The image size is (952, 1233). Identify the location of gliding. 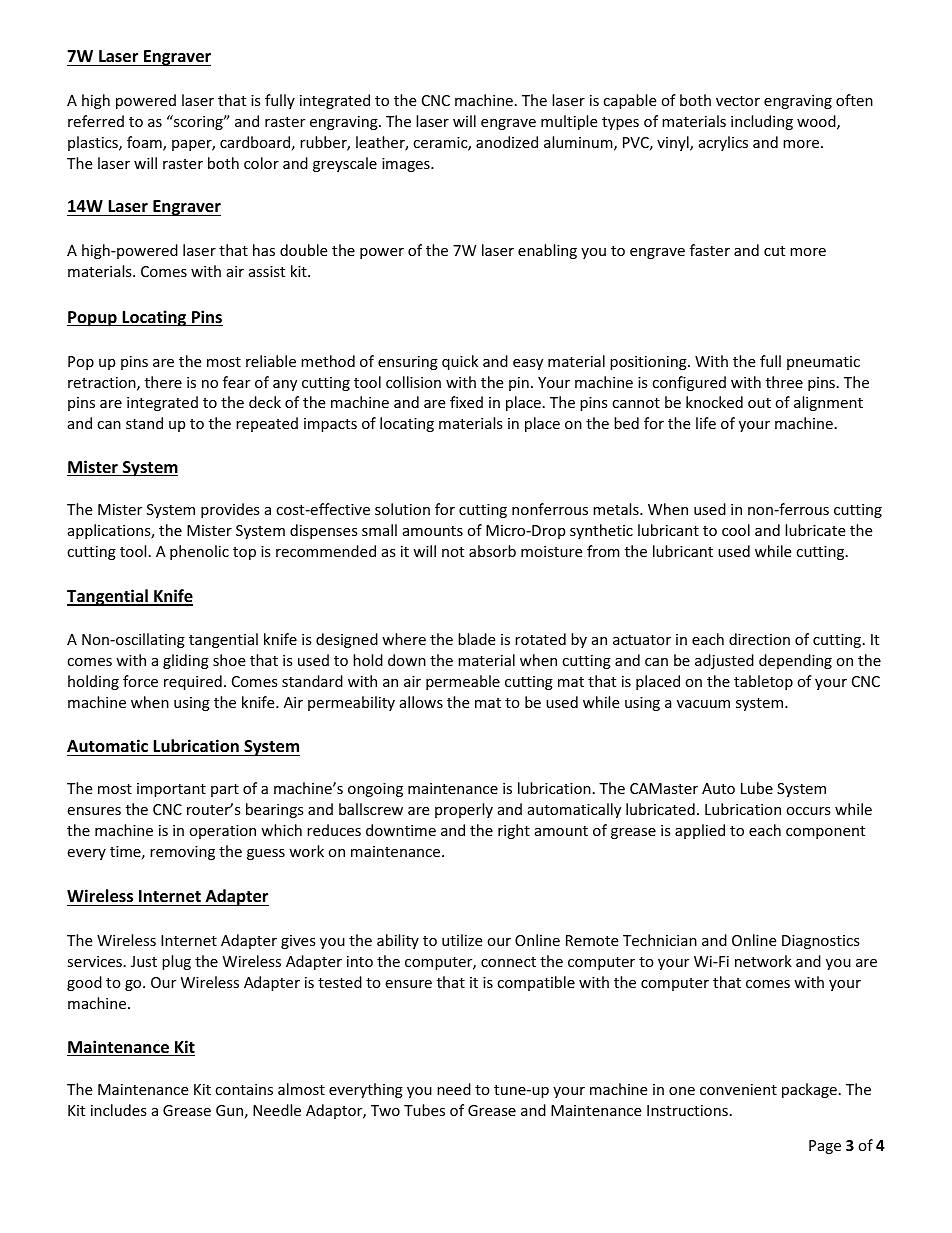
(186, 661).
